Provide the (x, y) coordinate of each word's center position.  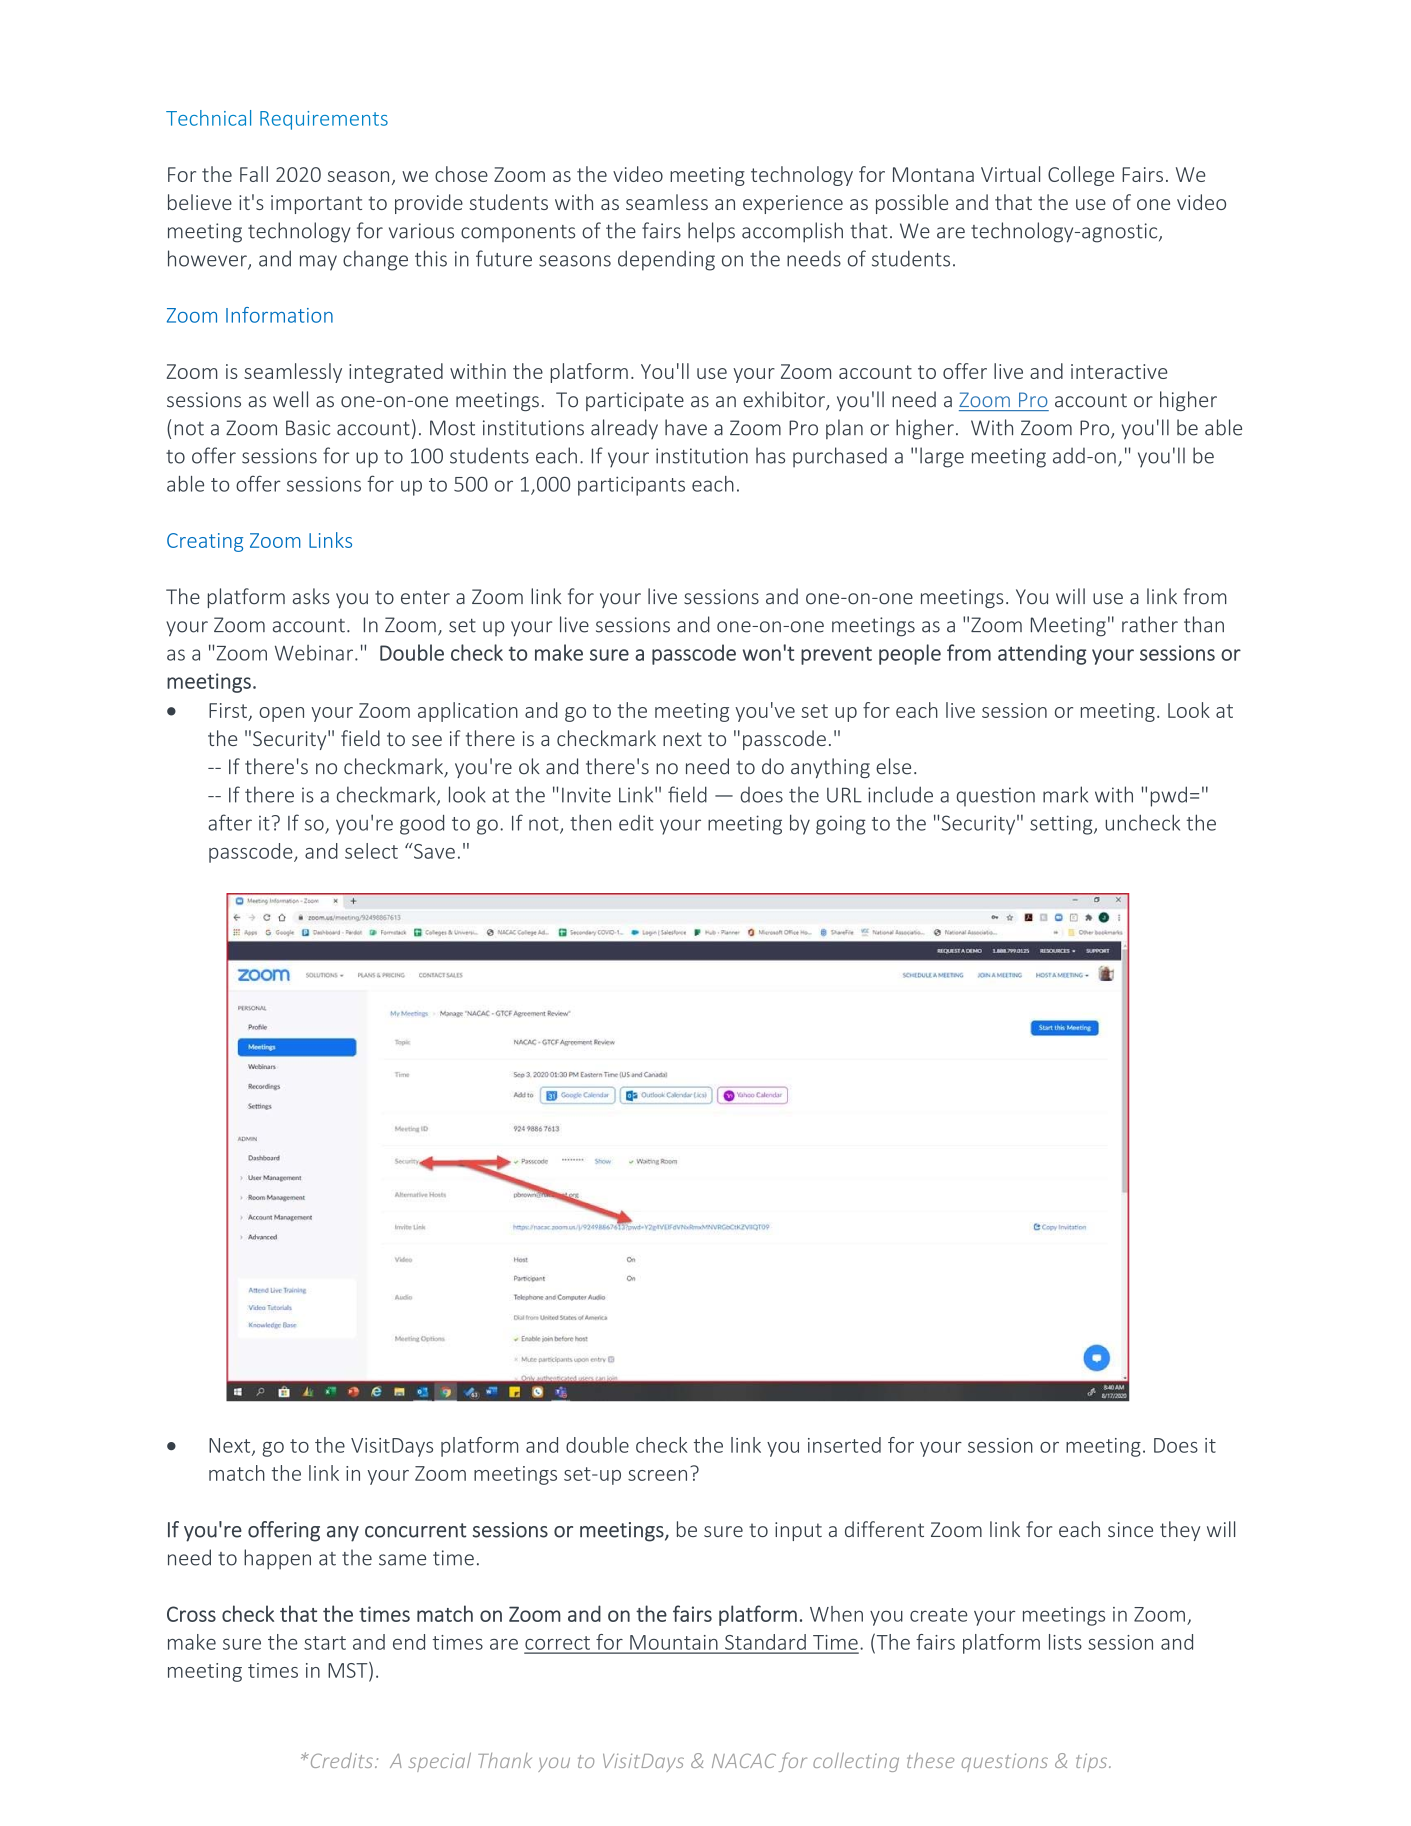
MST (349, 1670)
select (371, 851)
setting (1062, 825)
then (590, 822)
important (316, 204)
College (1081, 176)
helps (711, 232)
